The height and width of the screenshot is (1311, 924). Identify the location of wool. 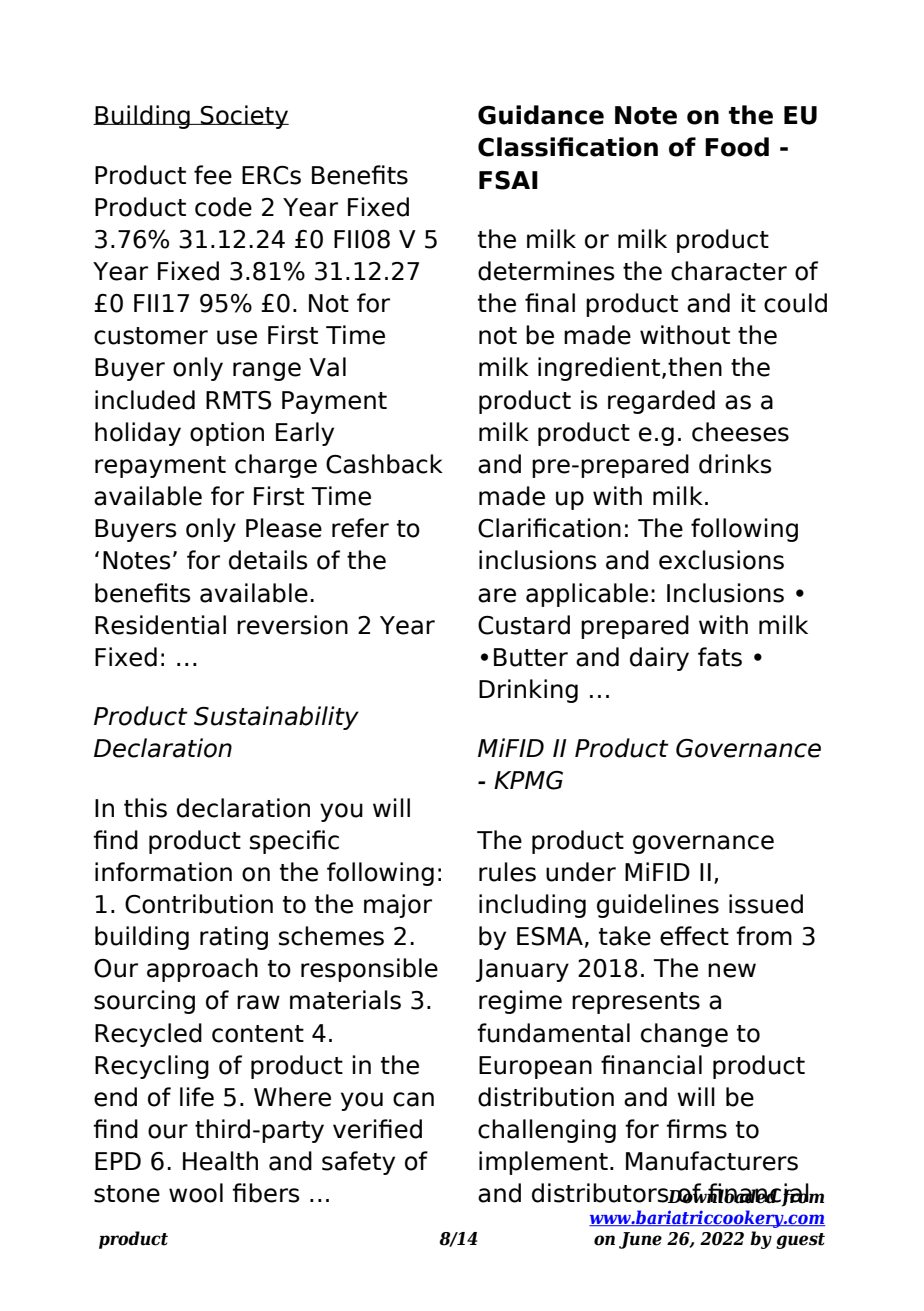
(196, 1193).
